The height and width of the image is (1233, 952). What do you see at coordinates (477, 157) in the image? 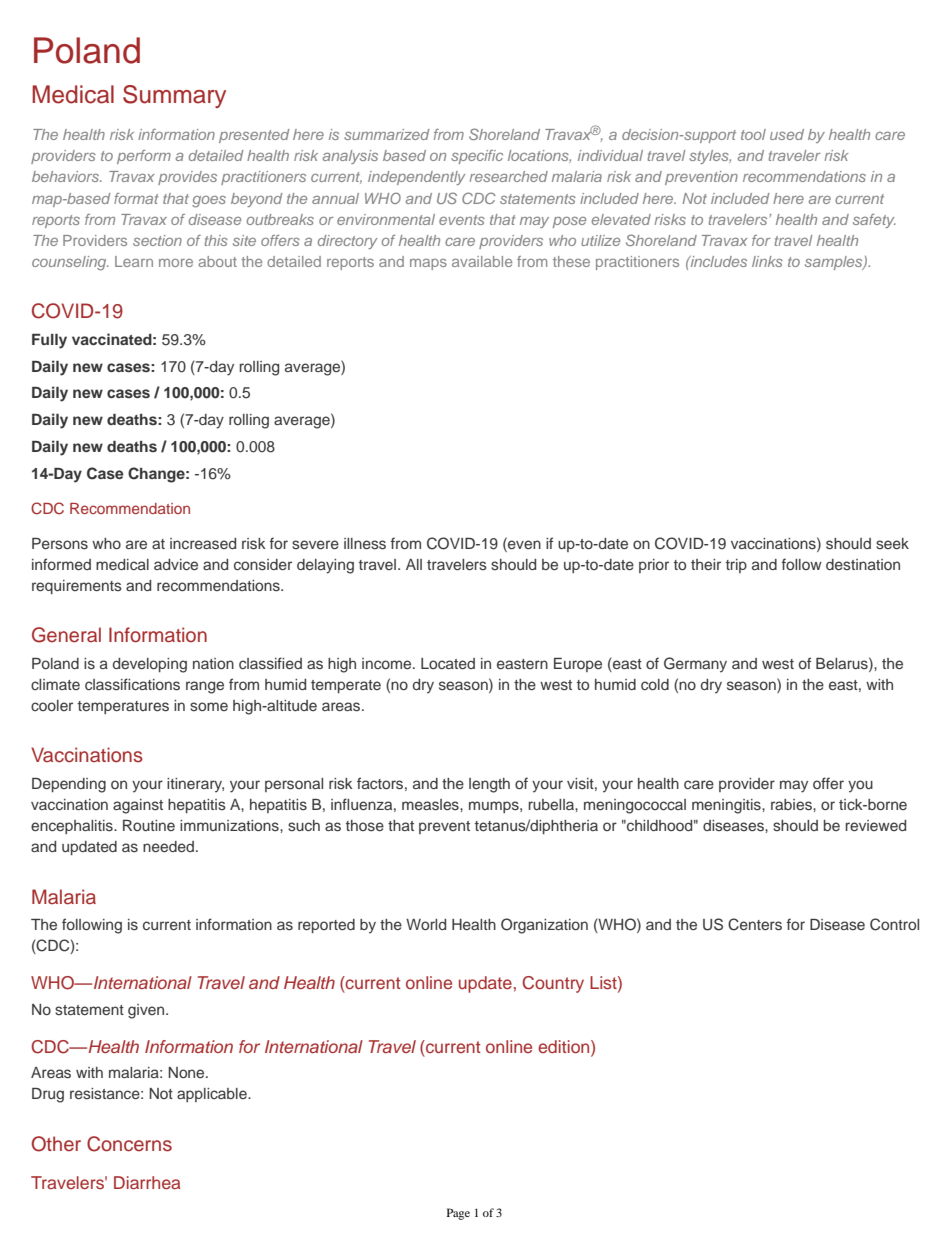
I see `specific` at bounding box center [477, 157].
